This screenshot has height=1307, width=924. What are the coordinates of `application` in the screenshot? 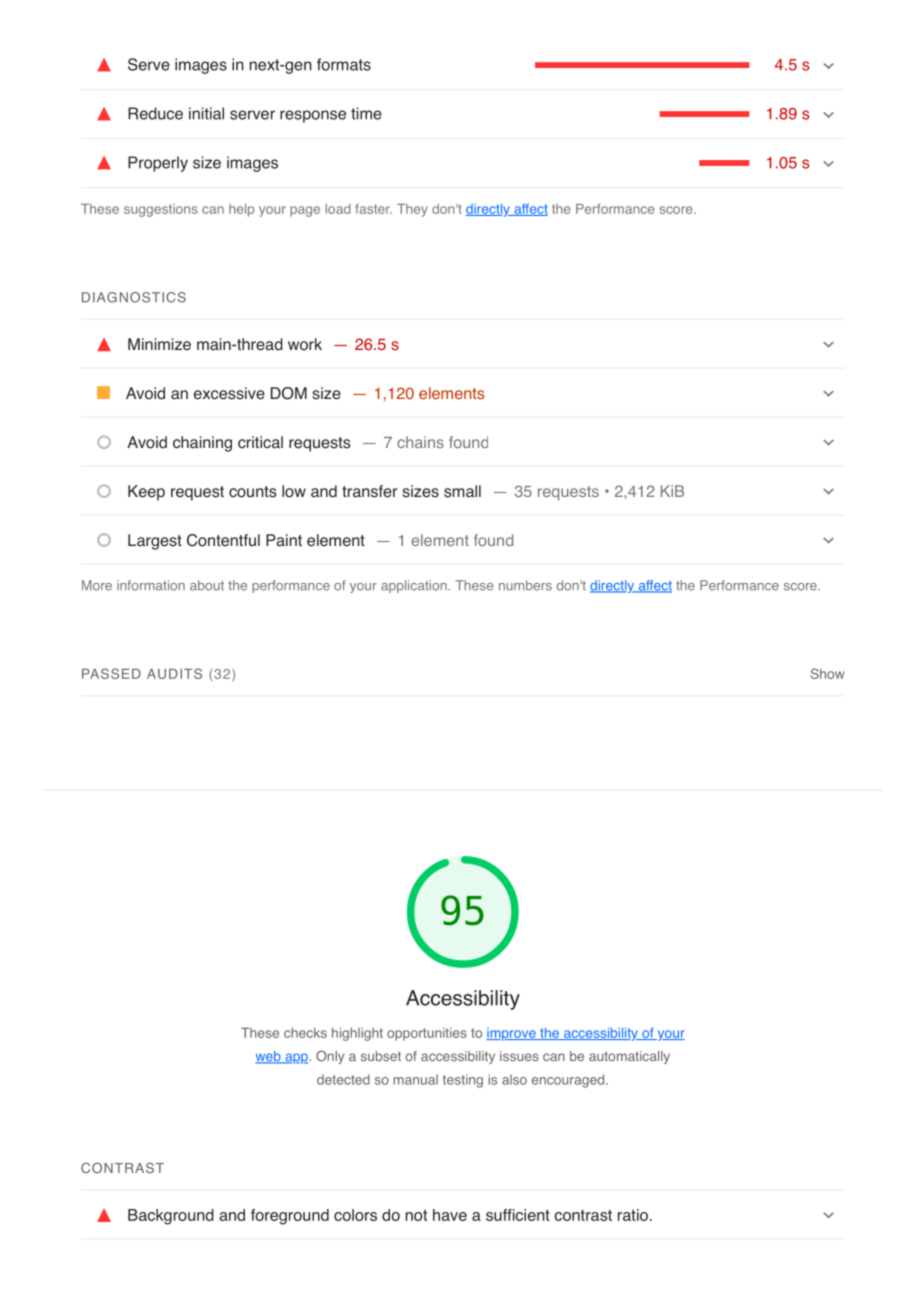 It's located at (414, 586).
